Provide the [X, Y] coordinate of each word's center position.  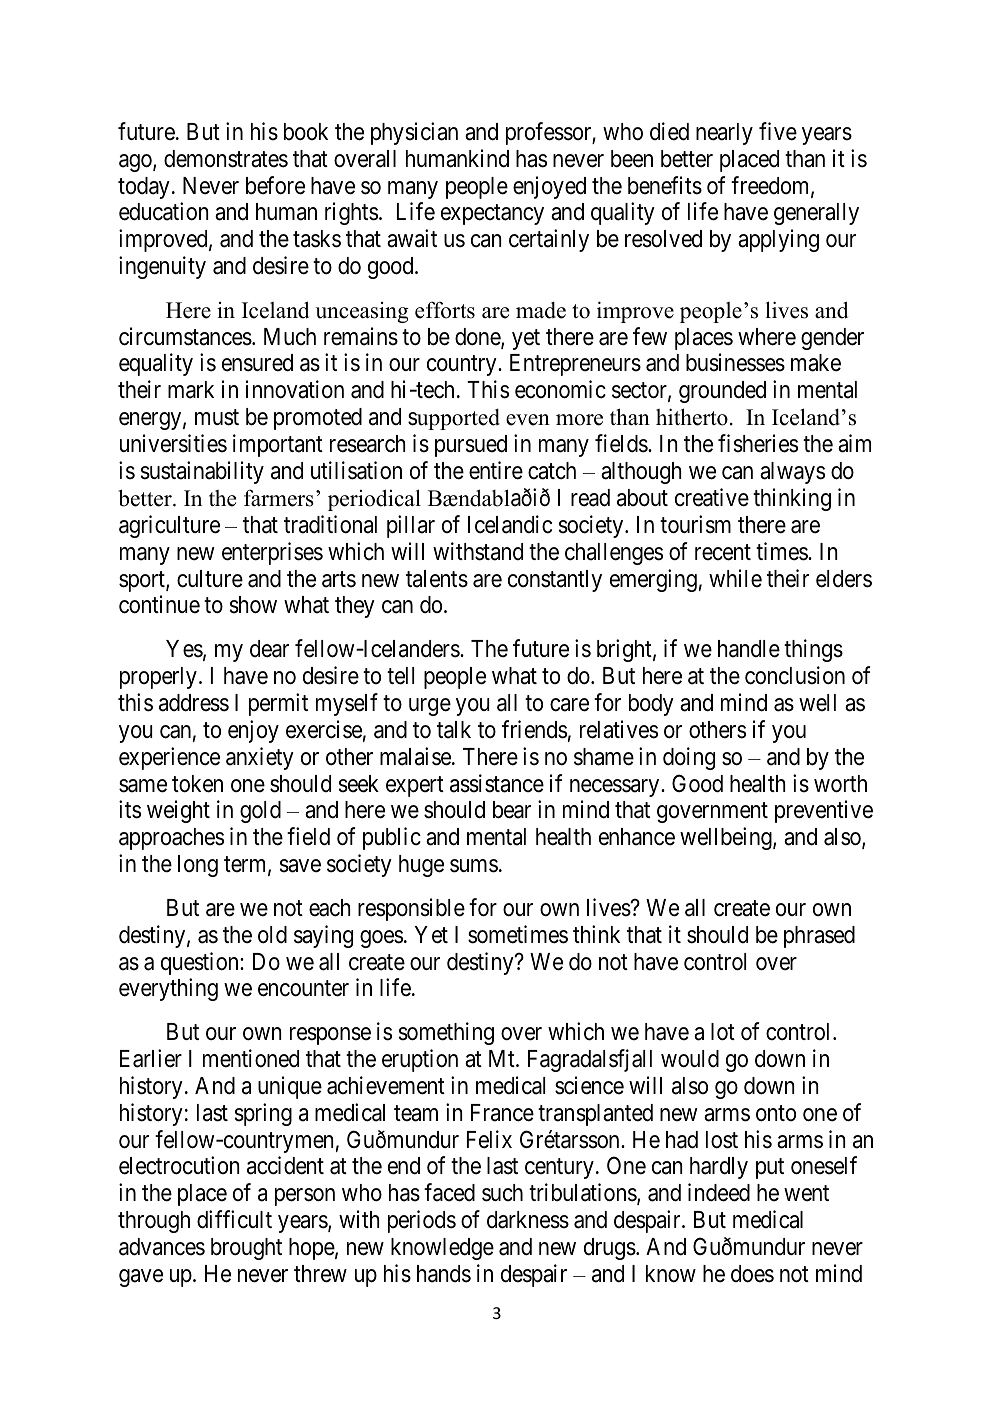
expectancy [492, 215]
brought [246, 1249]
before [275, 185]
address [194, 703]
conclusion [795, 675]
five [778, 131]
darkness [528, 1220]
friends [534, 729]
